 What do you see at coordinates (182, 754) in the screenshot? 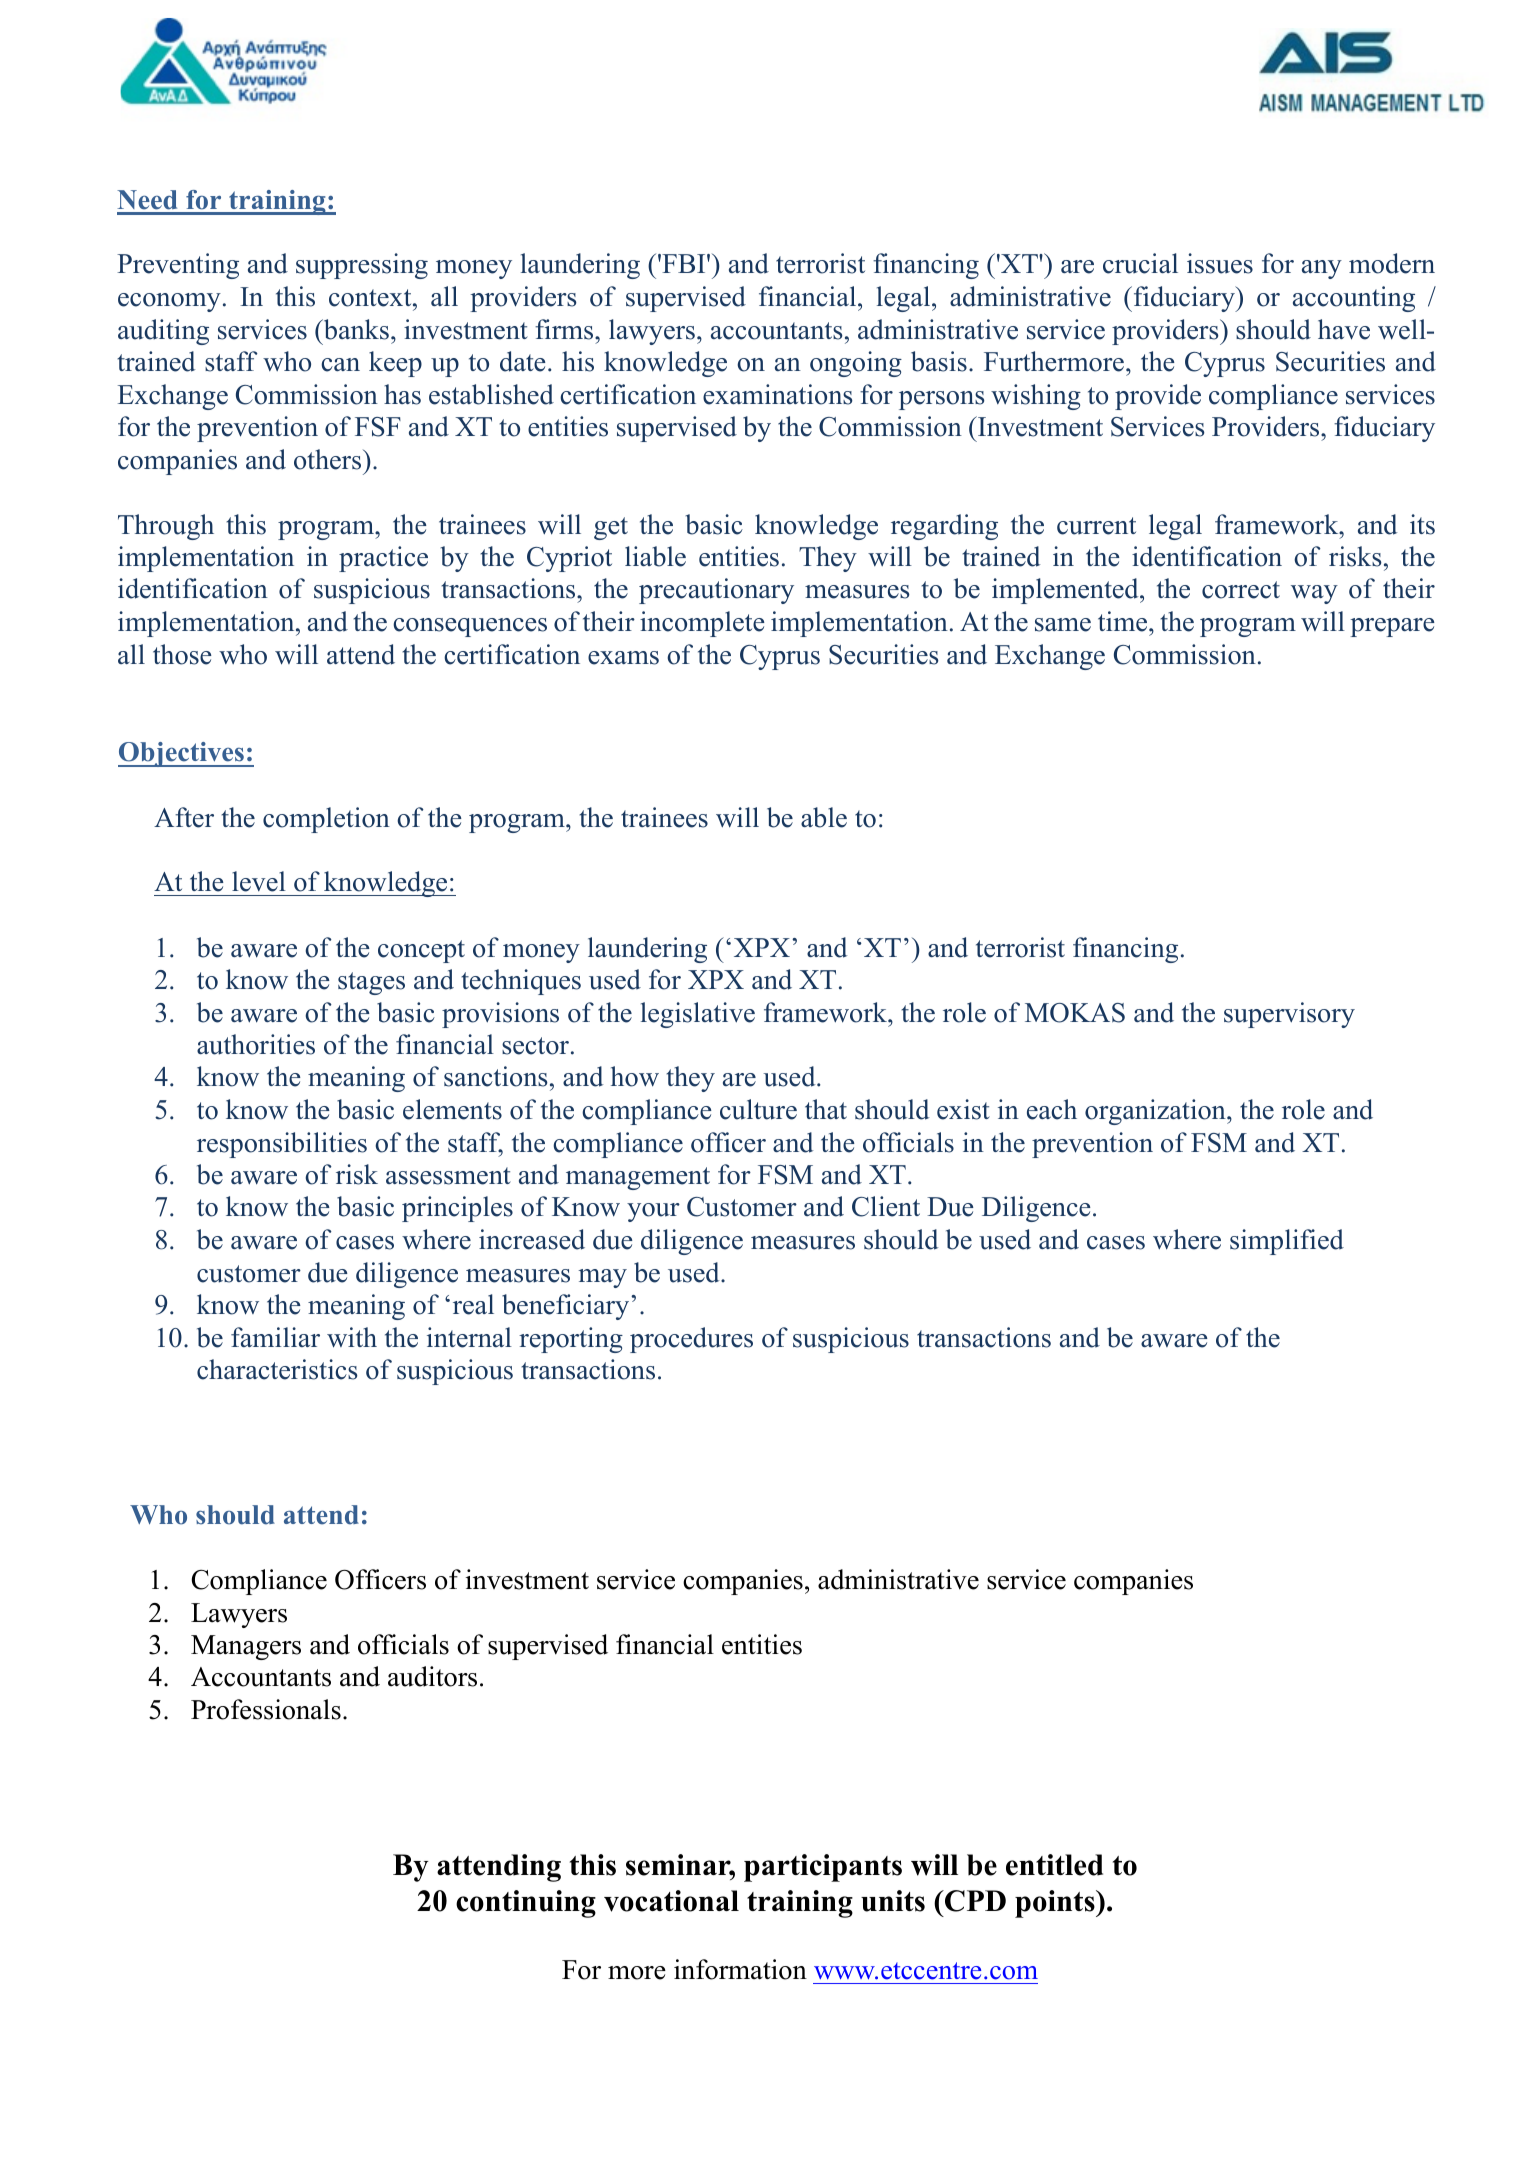
I see `Objectives` at bounding box center [182, 754].
